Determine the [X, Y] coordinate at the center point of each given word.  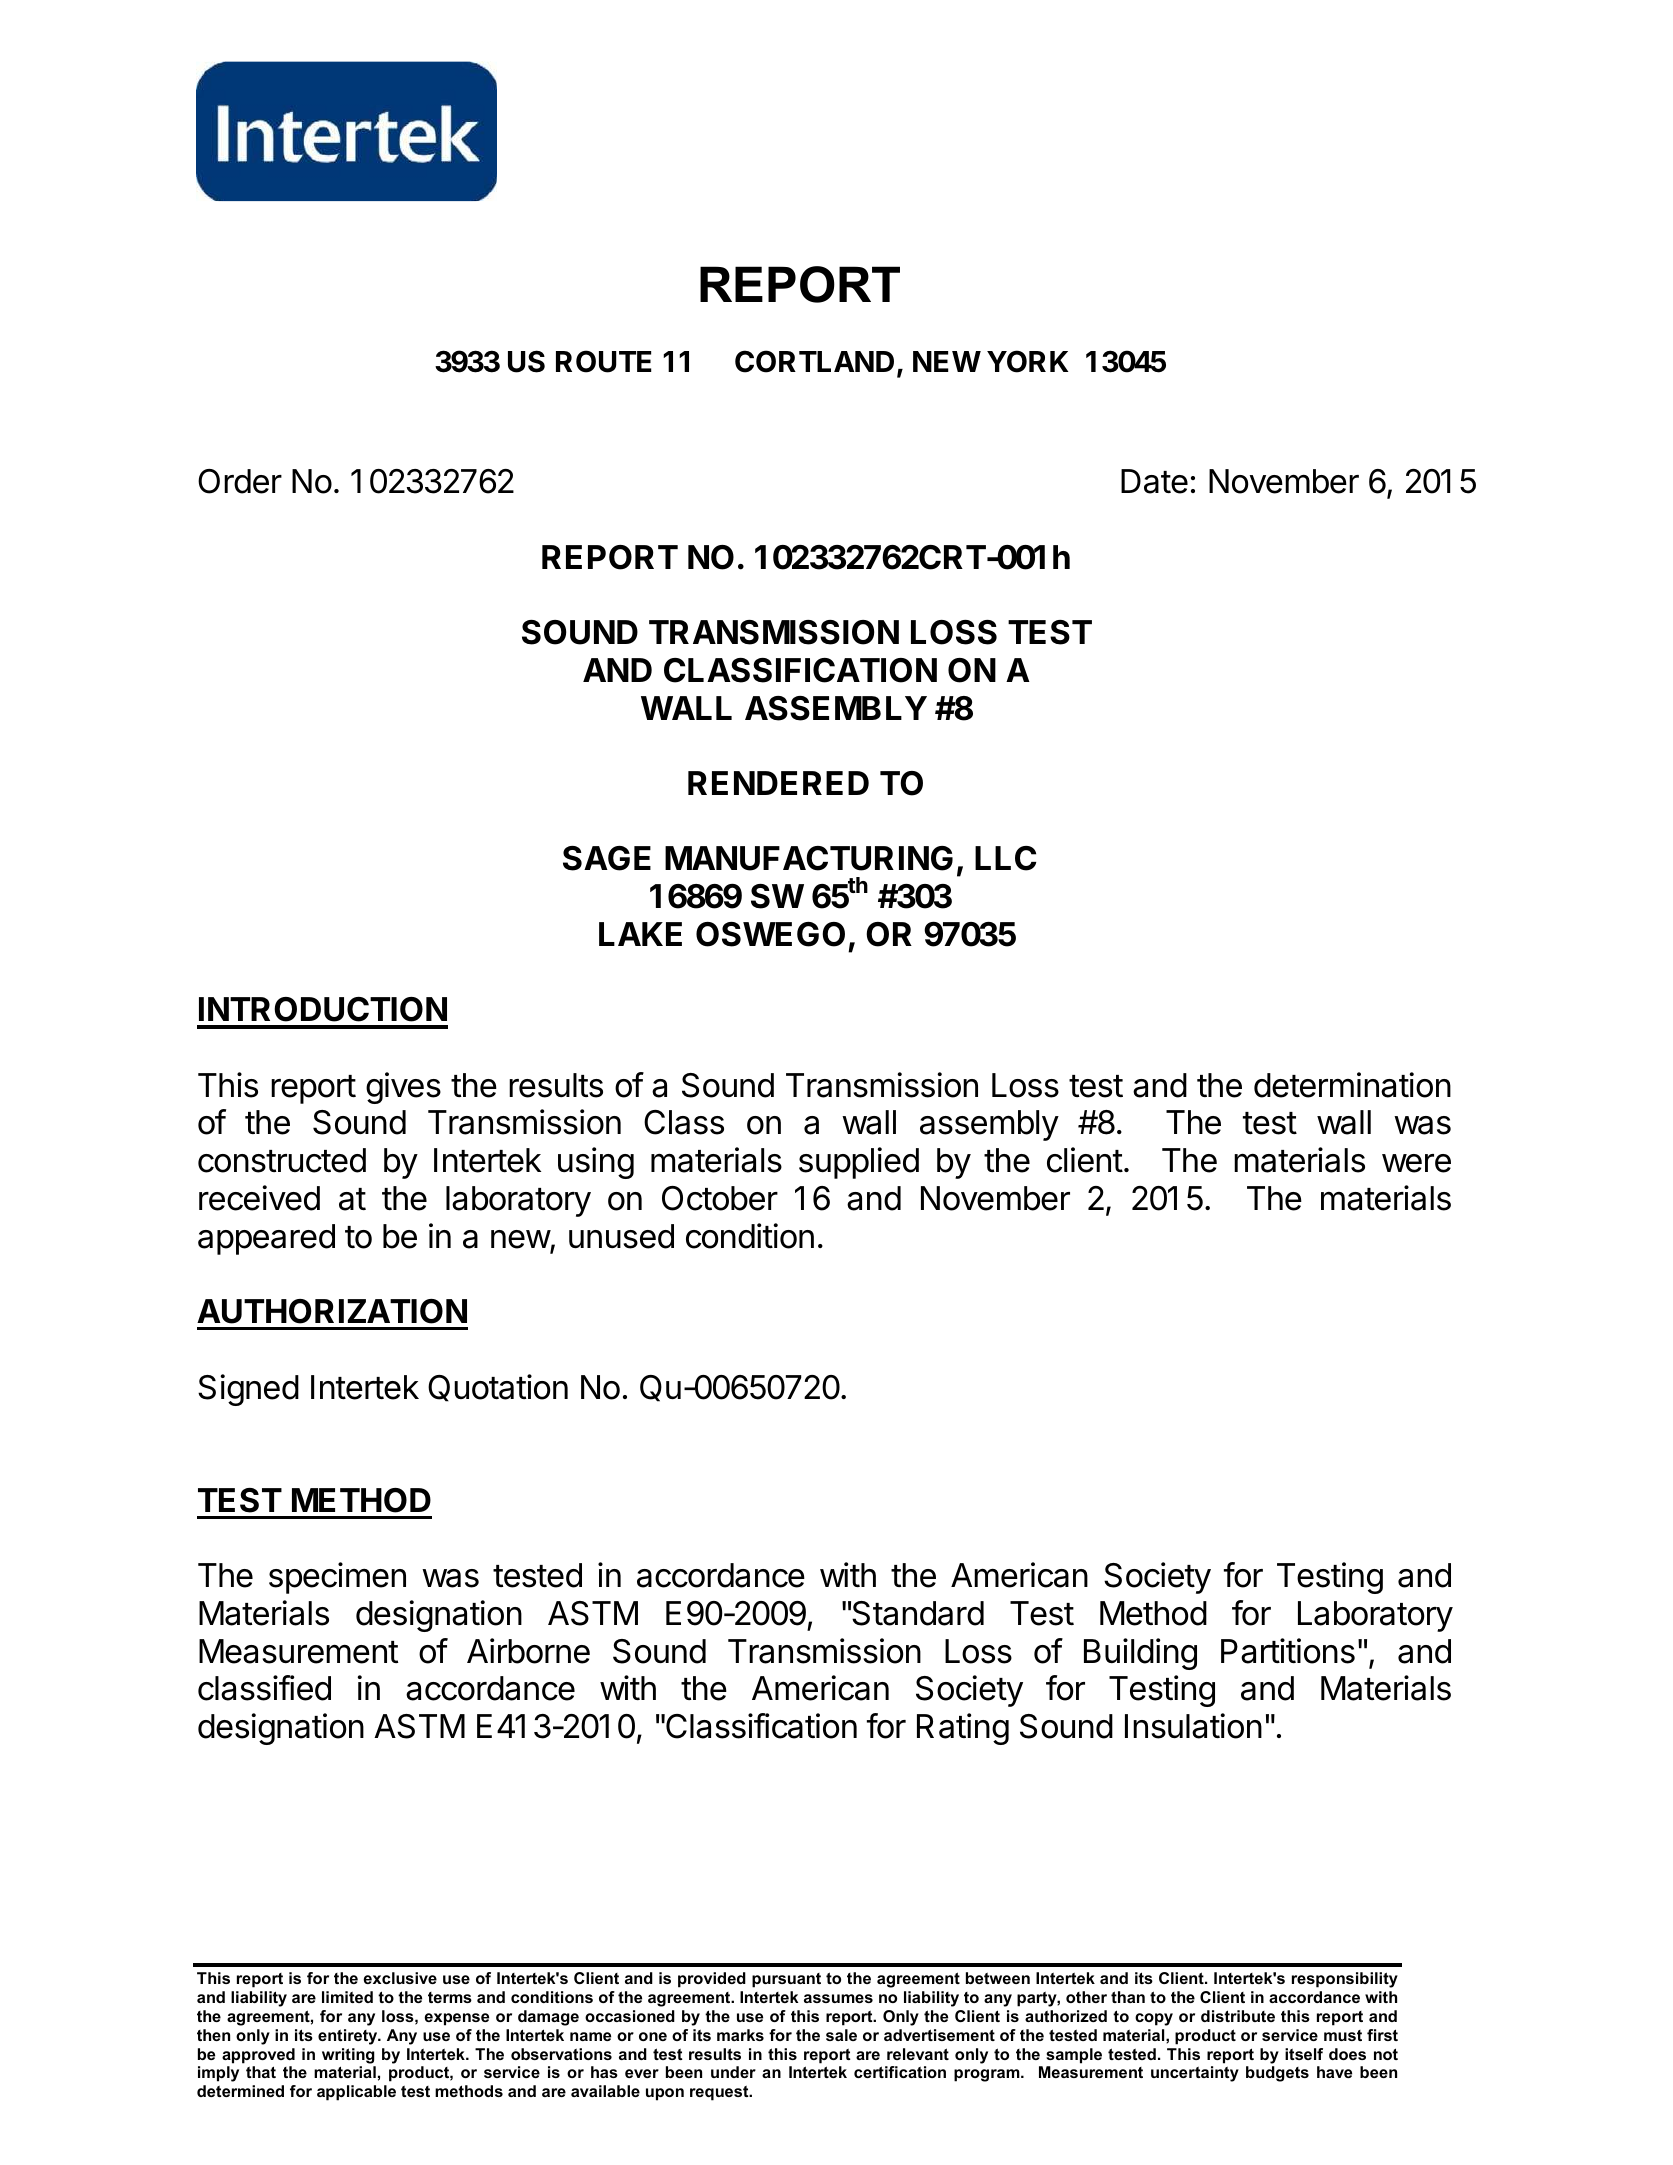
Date [1154, 481]
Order [240, 481]
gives [403, 1088]
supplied [859, 1163]
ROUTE [604, 361]
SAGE [607, 858]
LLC [1005, 858]
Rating [963, 1729]
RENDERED [778, 783]
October [720, 1198]
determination [1352, 1085]
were [1416, 1163]
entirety [349, 2037]
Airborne [528, 1651]
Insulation [1193, 1726]
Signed [248, 1390]
